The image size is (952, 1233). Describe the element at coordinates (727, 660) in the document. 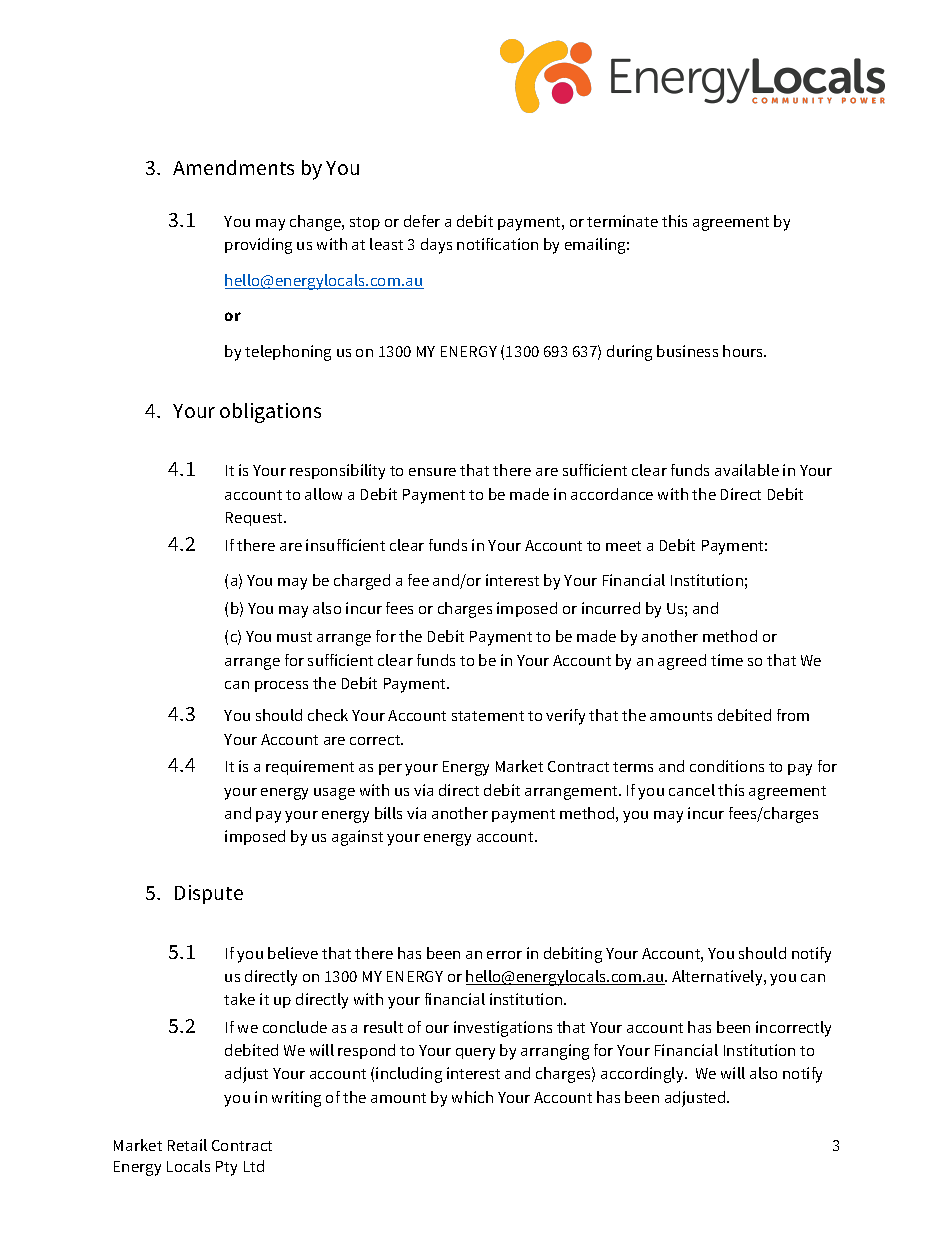

I see `time` at that location.
